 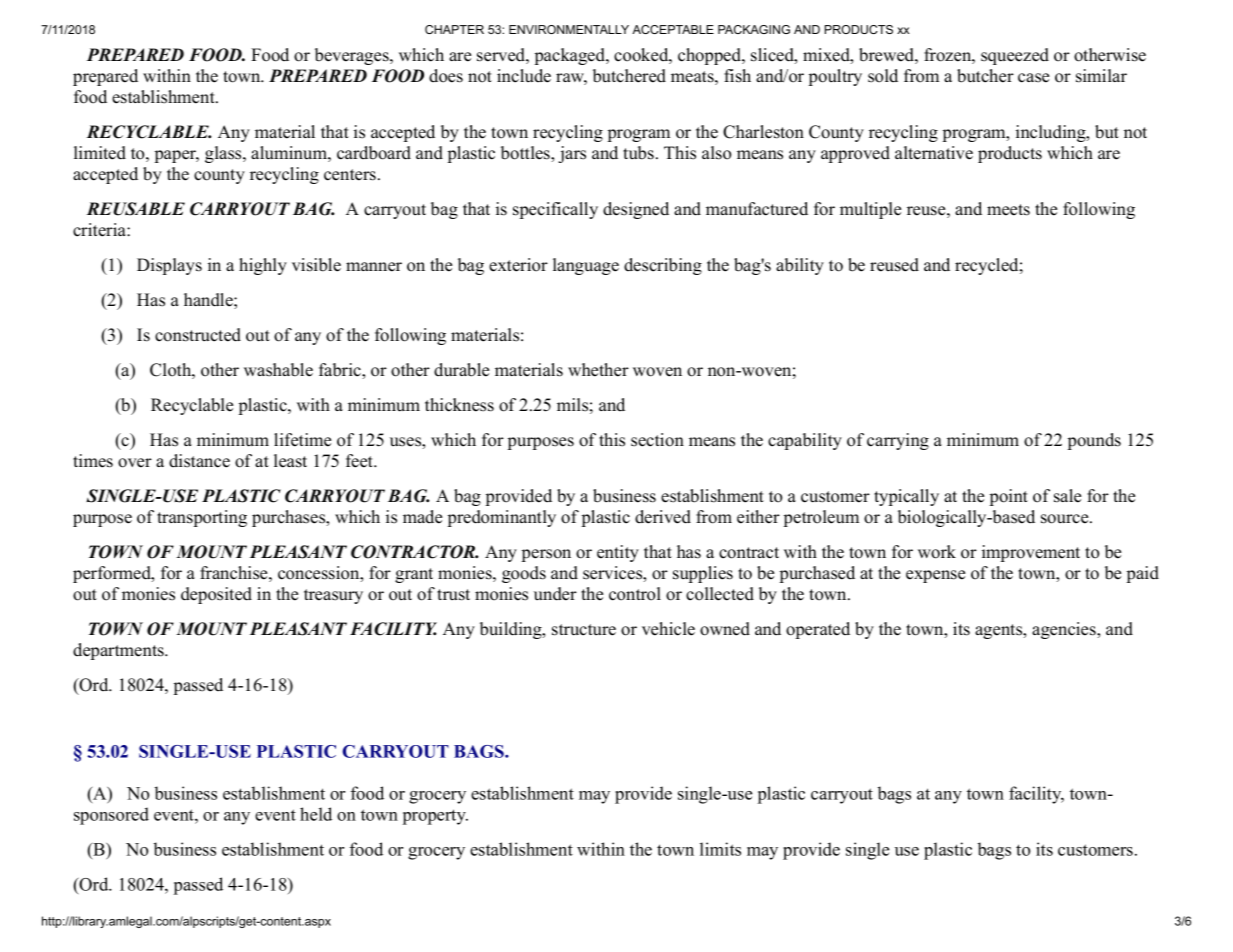 What do you see at coordinates (570, 56) in the page?
I see `packaged` at bounding box center [570, 56].
